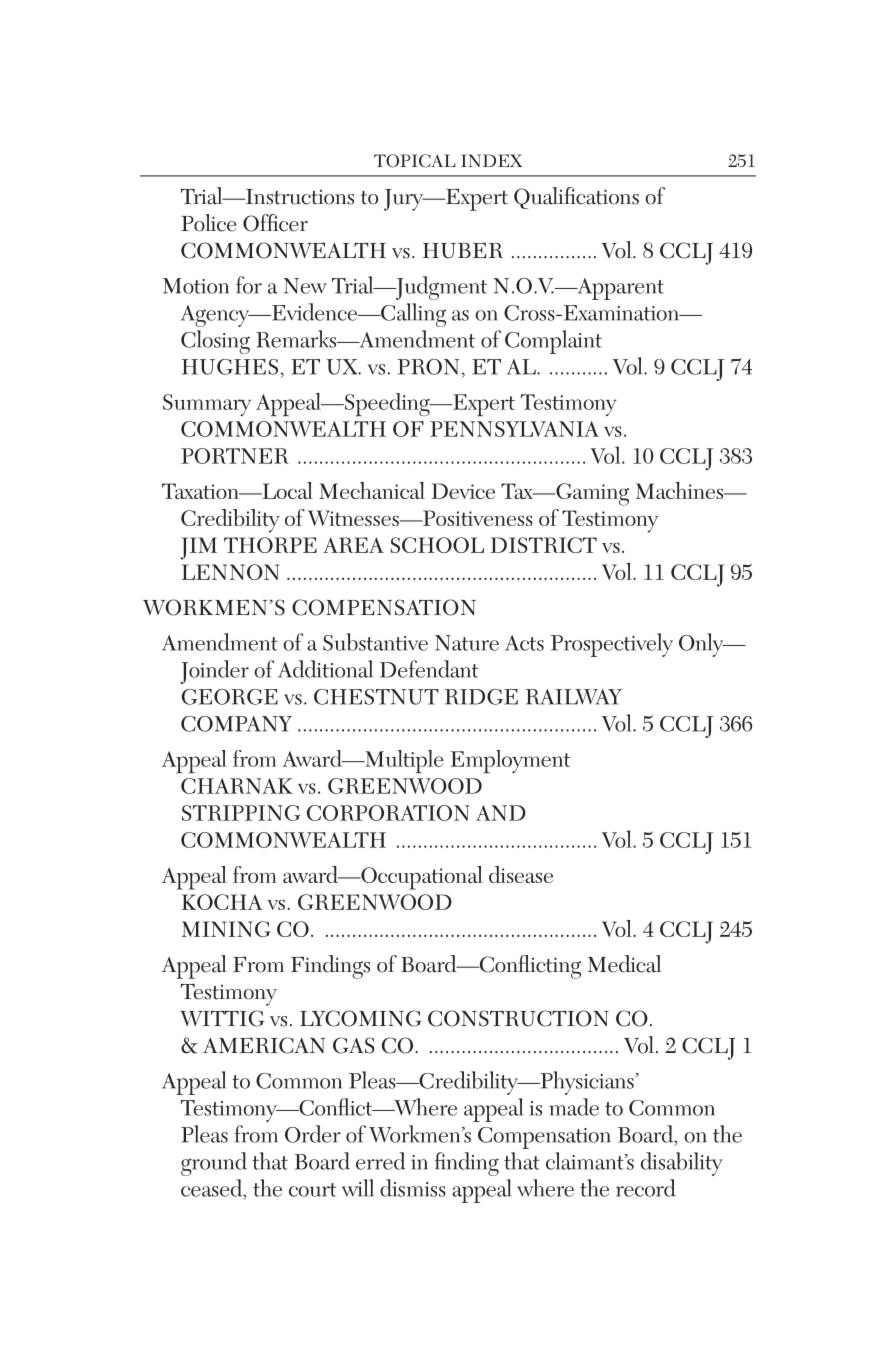  Describe the element at coordinates (230, 697) in the image. I see `GEORGE` at that location.
